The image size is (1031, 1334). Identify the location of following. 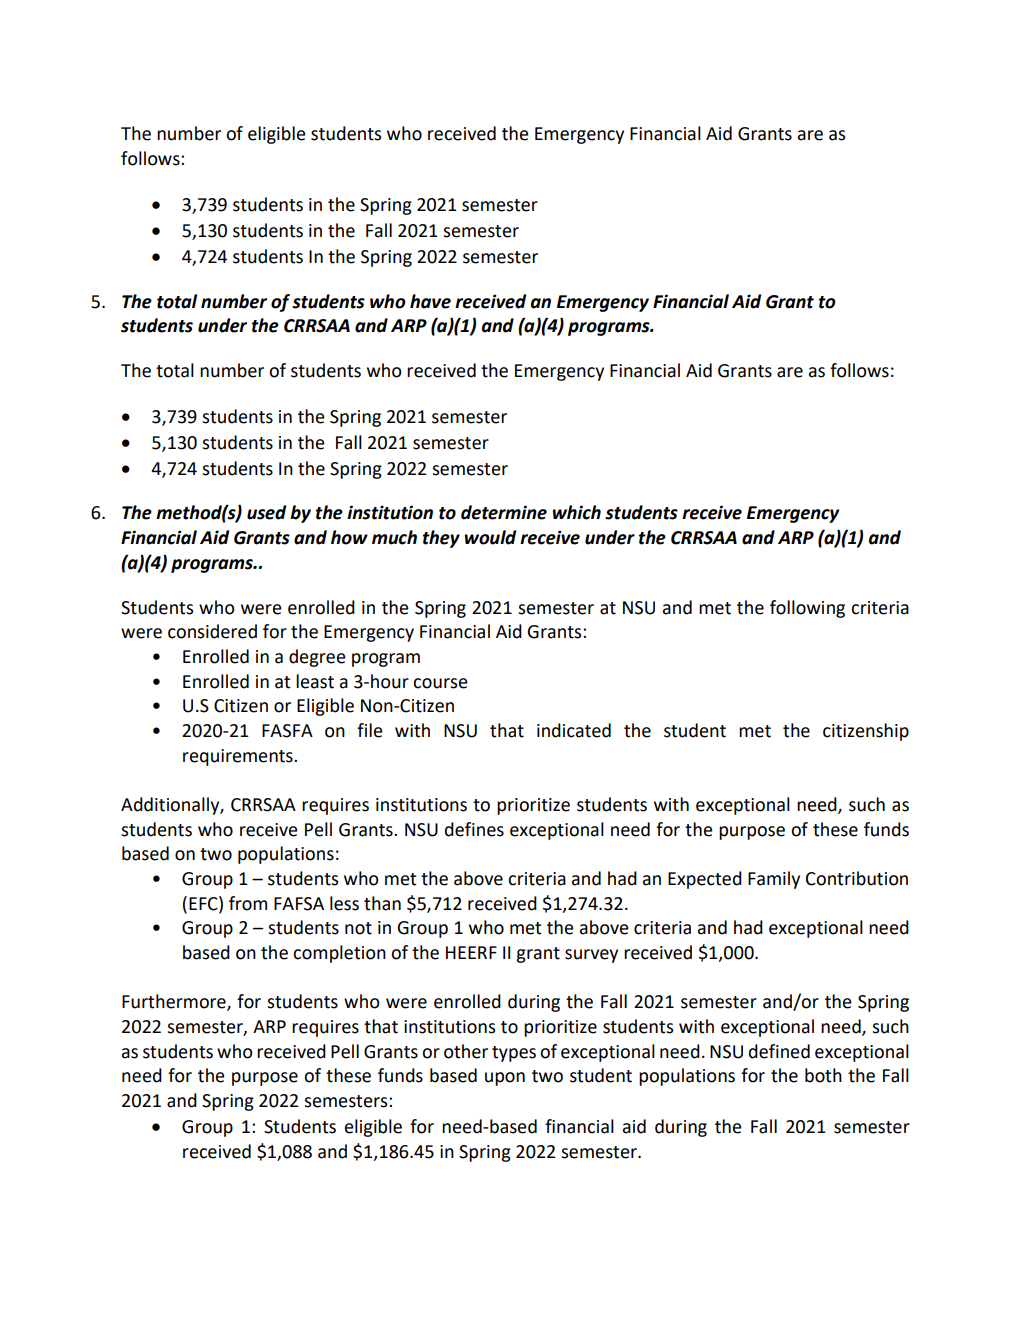
(807, 609).
